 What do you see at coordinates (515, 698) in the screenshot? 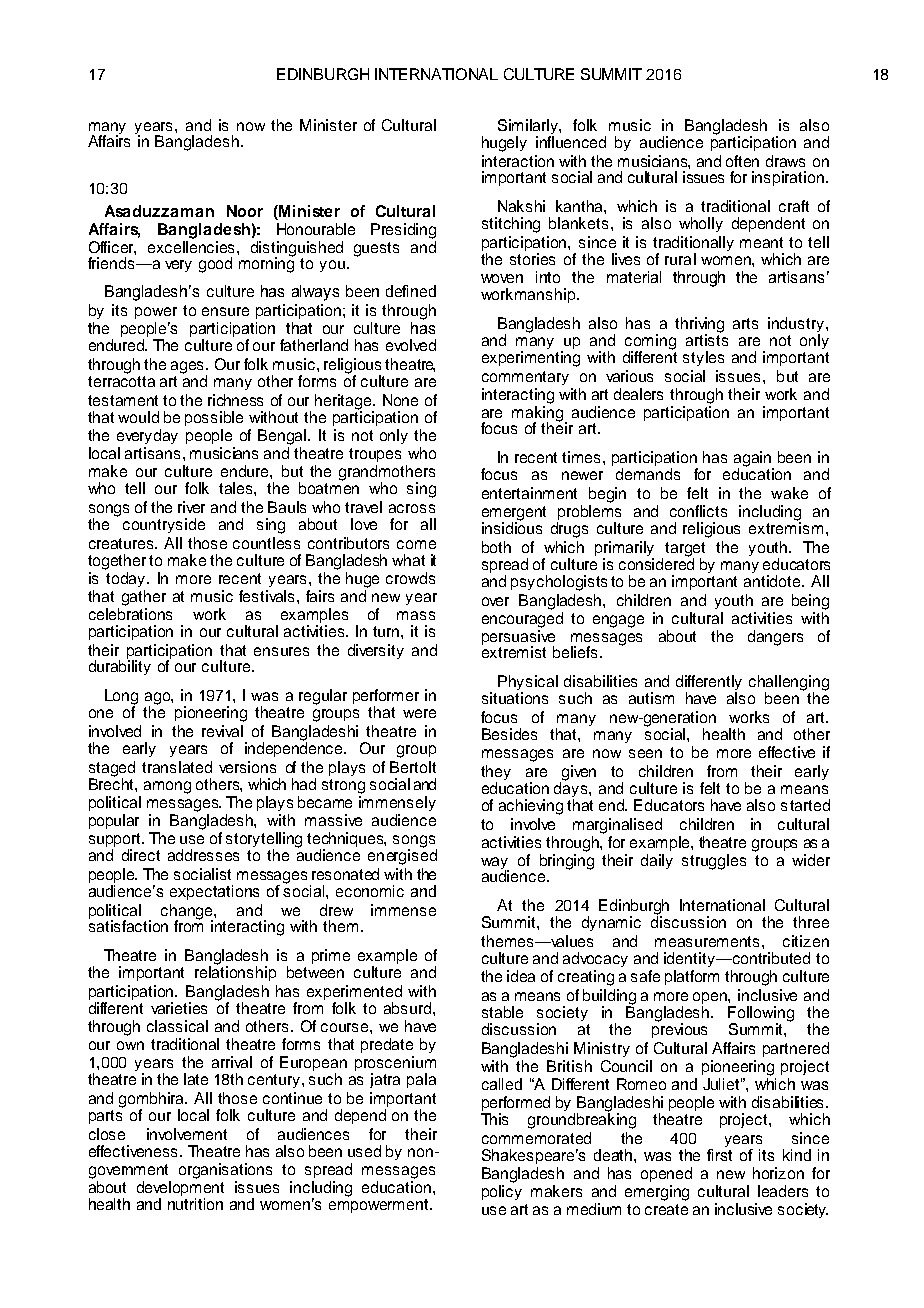
I see `situations` at bounding box center [515, 698].
